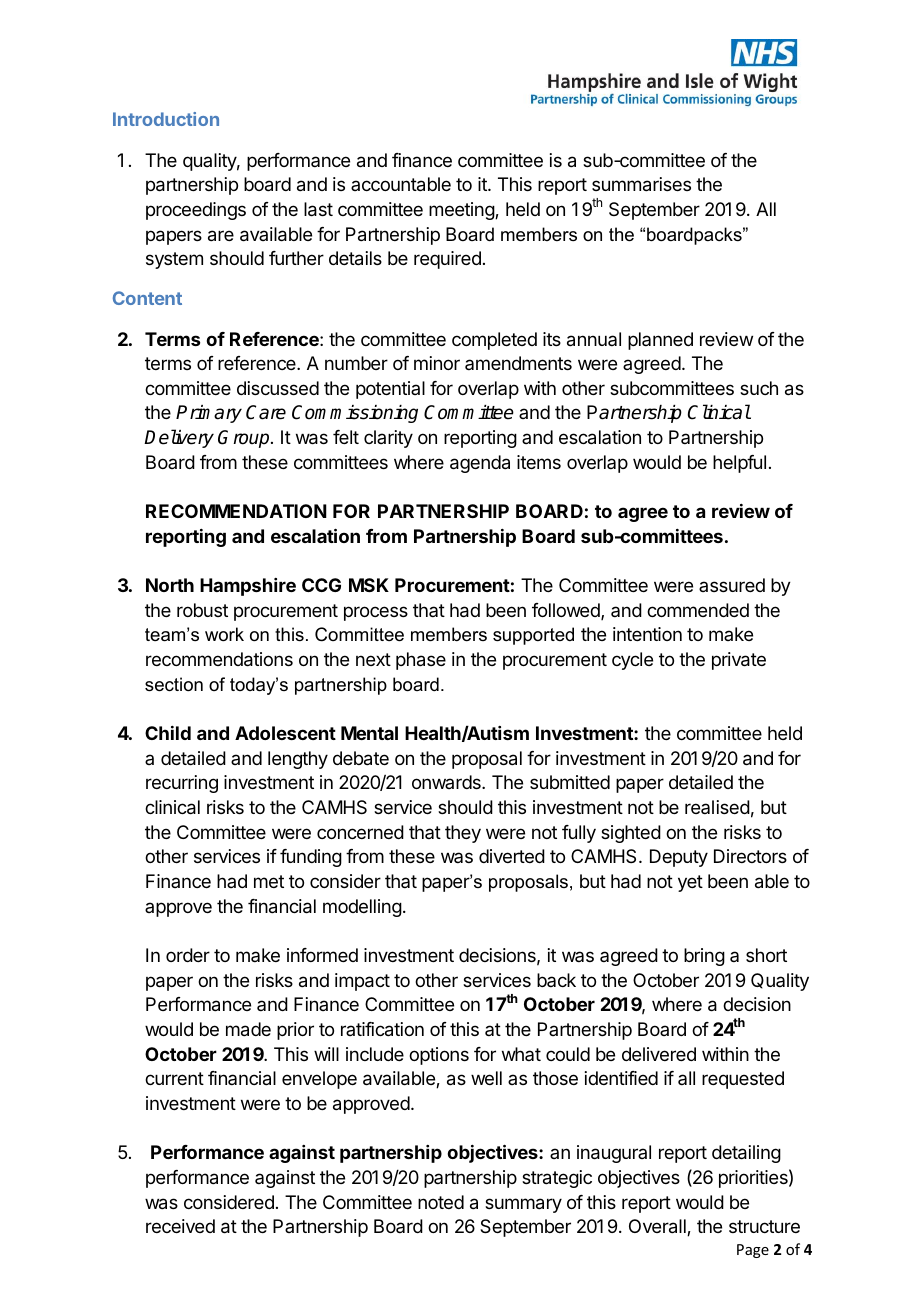  I want to click on they, so click(463, 834).
